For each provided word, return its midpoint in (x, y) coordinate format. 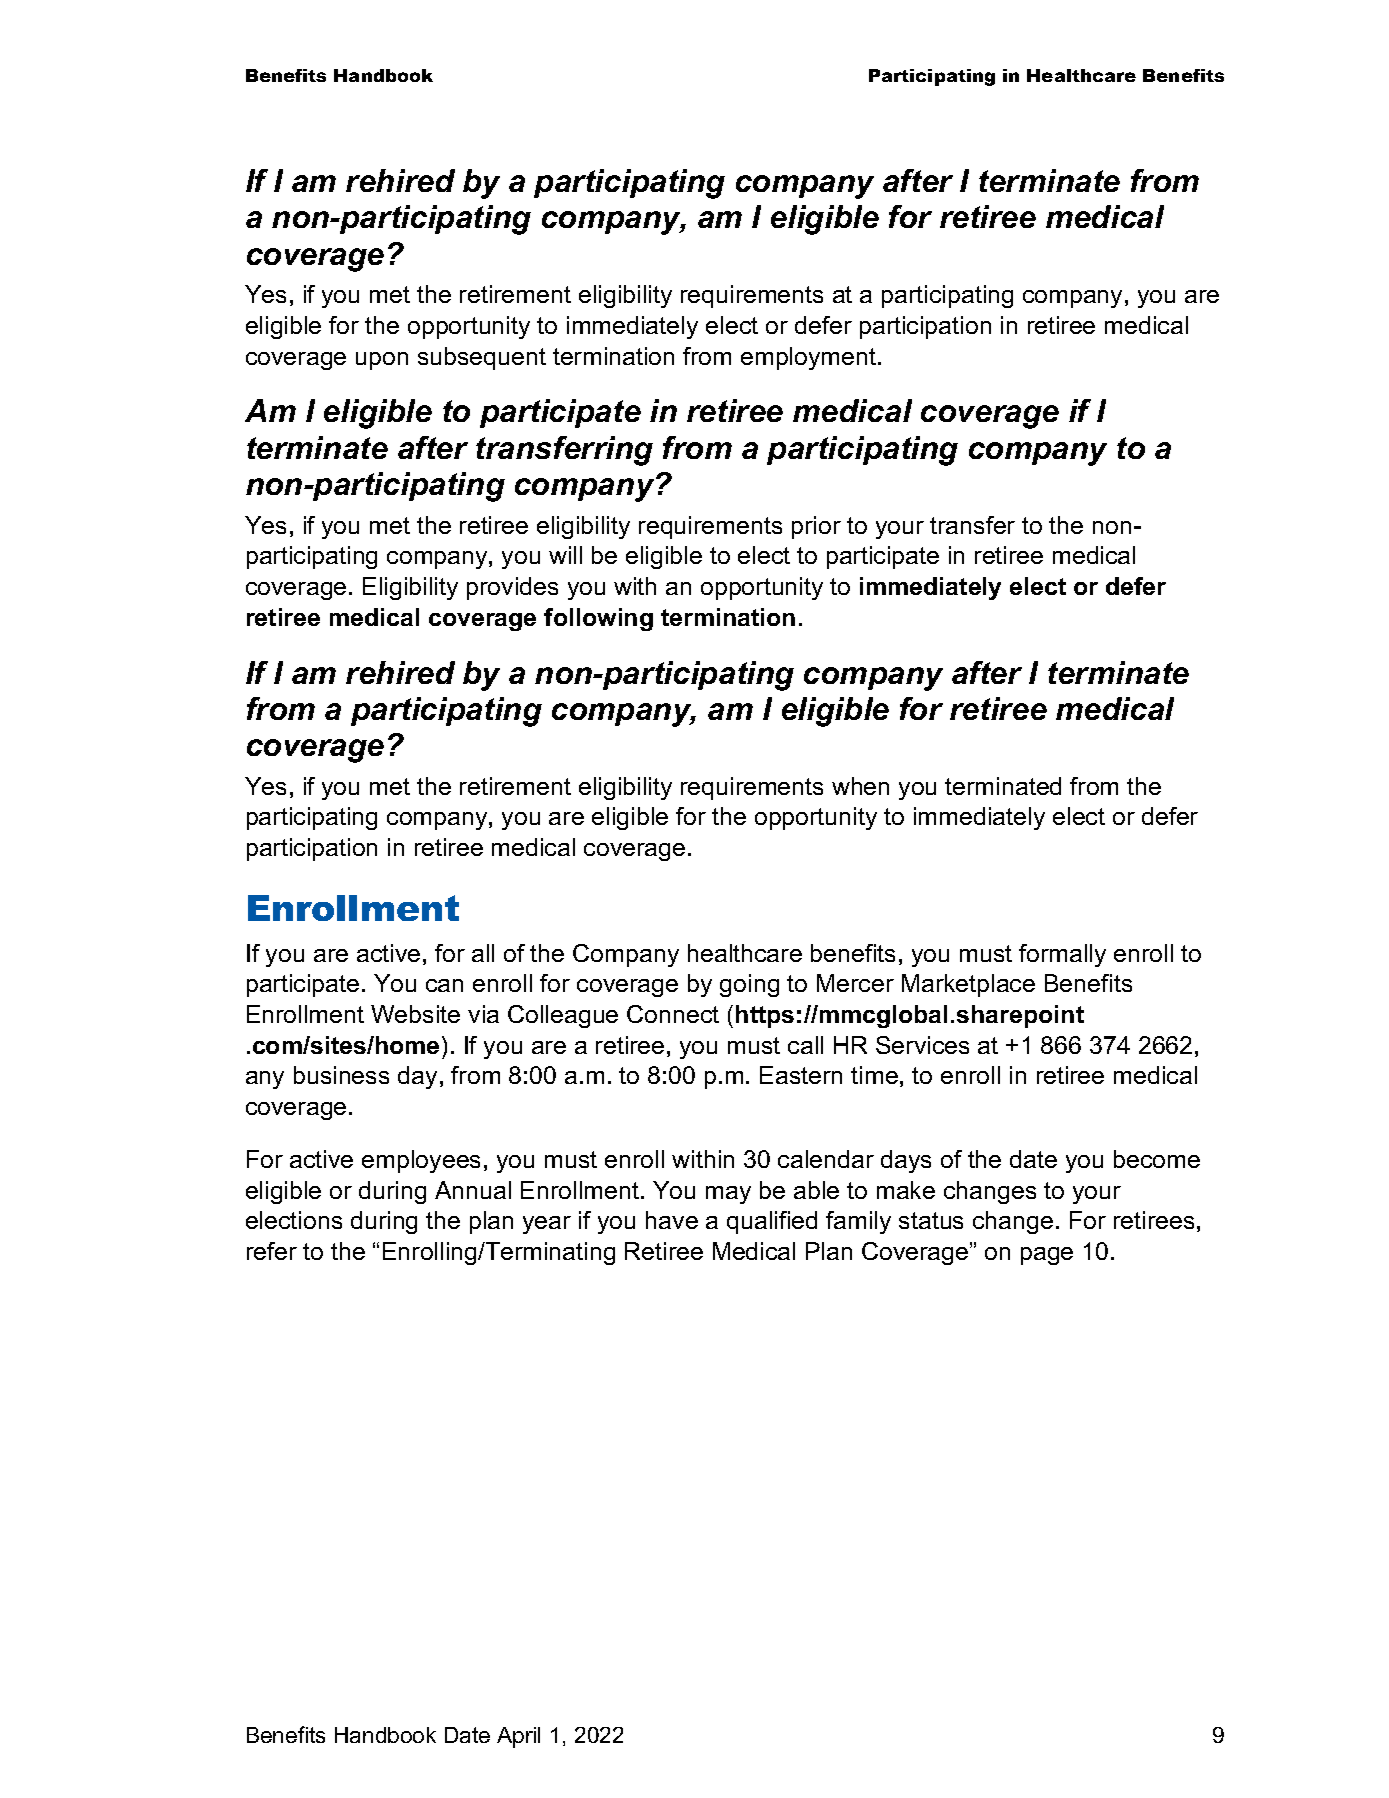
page (1047, 1256)
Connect (673, 1014)
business (341, 1075)
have (672, 1220)
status (931, 1220)
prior (816, 527)
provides (512, 588)
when (860, 786)
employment (810, 358)
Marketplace (968, 985)
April (518, 1737)
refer (272, 1251)
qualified (772, 1222)
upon (382, 361)
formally (1062, 955)
